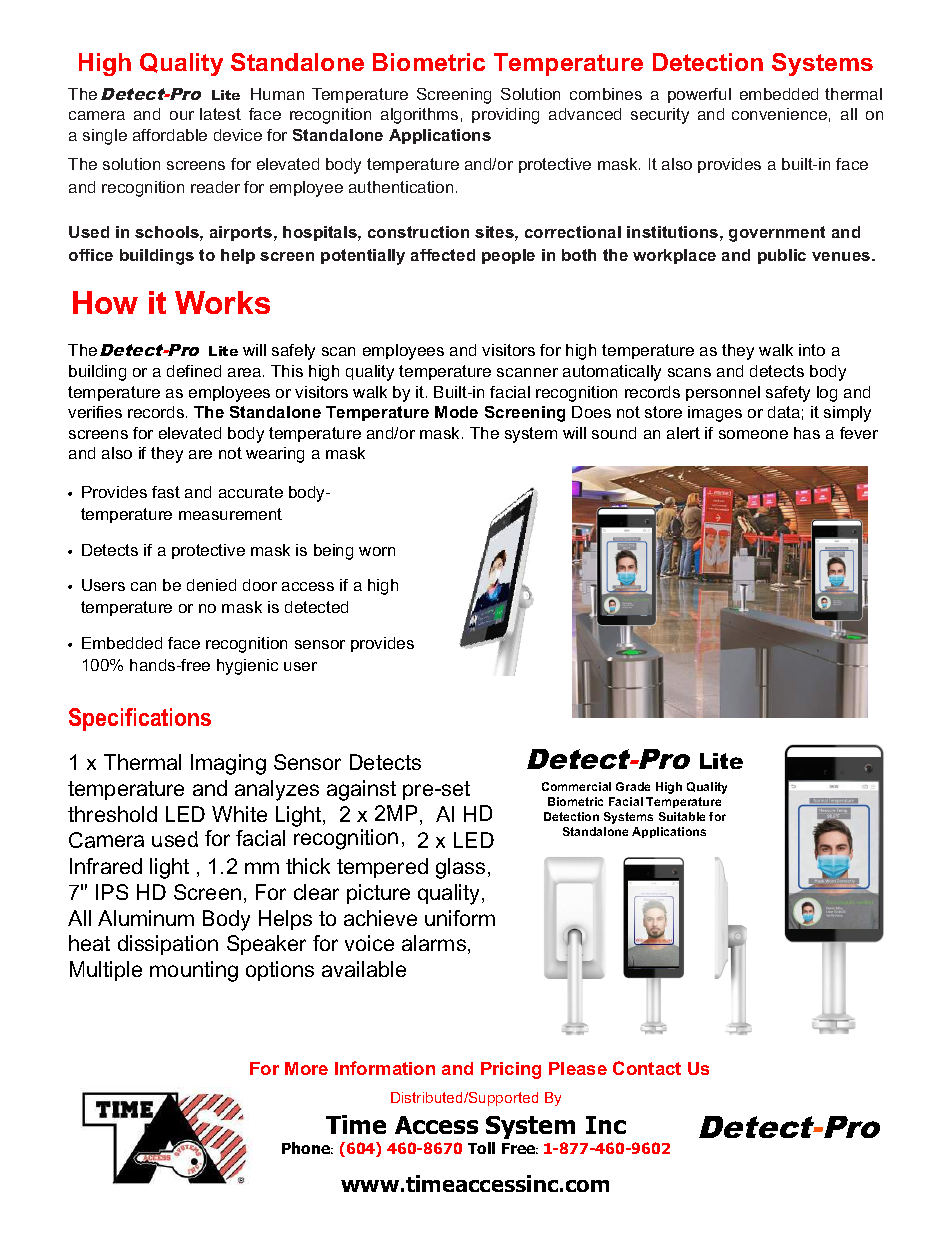  Describe the element at coordinates (753, 434) in the image. I see `someone` at that location.
